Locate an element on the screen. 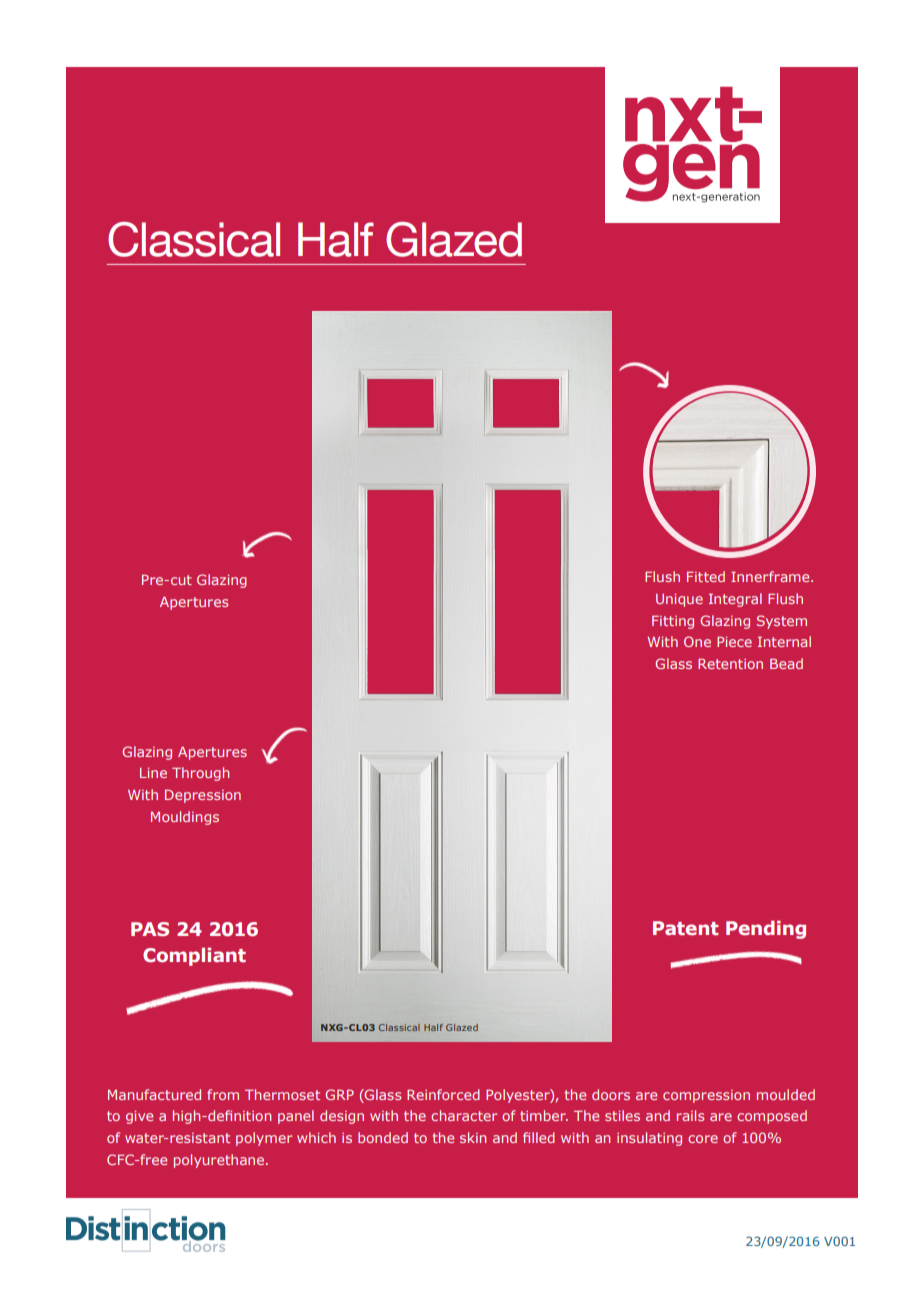 This screenshot has height=1308, width=924. Integral is located at coordinates (735, 600).
